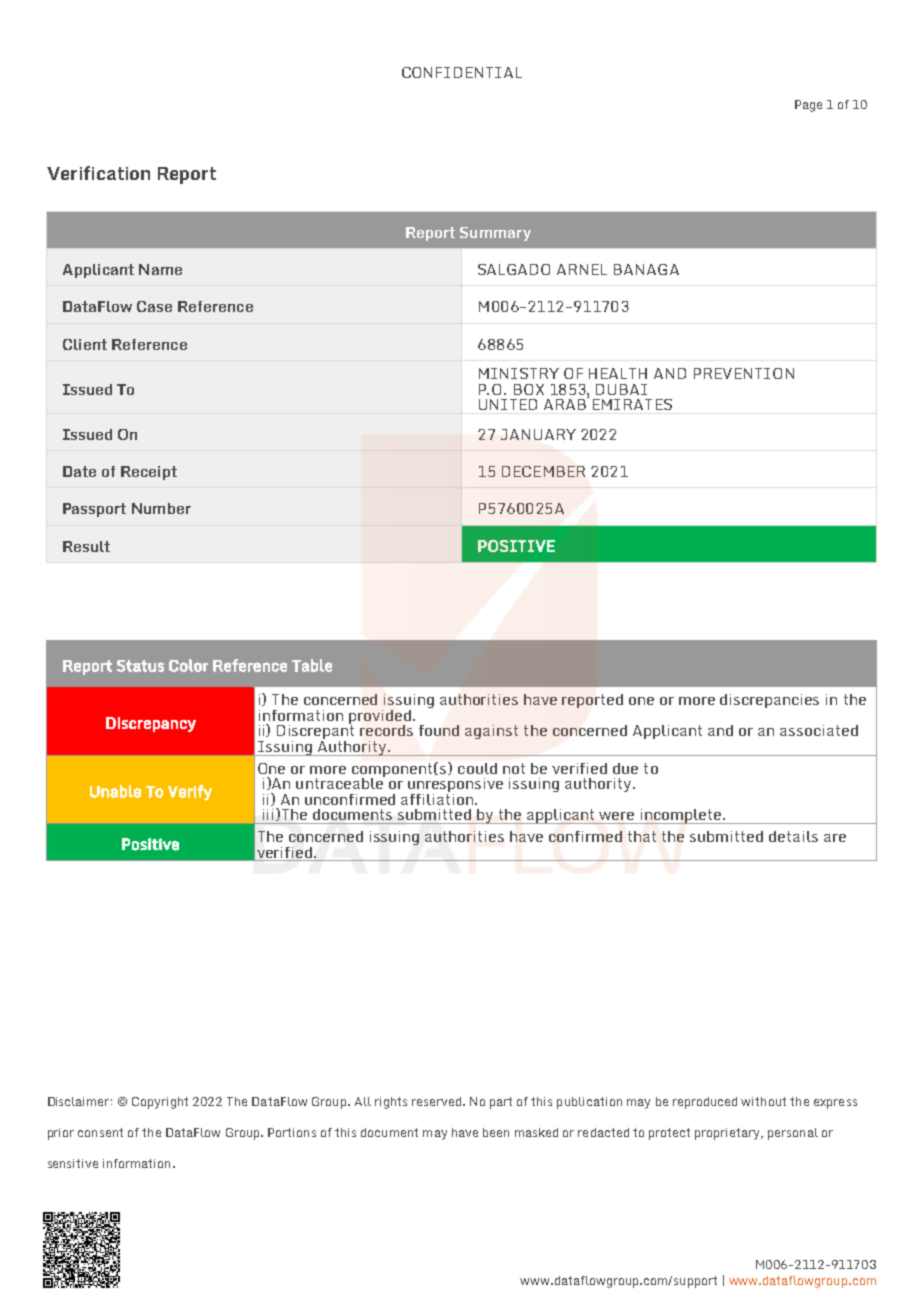 The width and height of the screenshot is (924, 1308). Describe the element at coordinates (769, 701) in the screenshot. I see `discrepancies` at that location.
